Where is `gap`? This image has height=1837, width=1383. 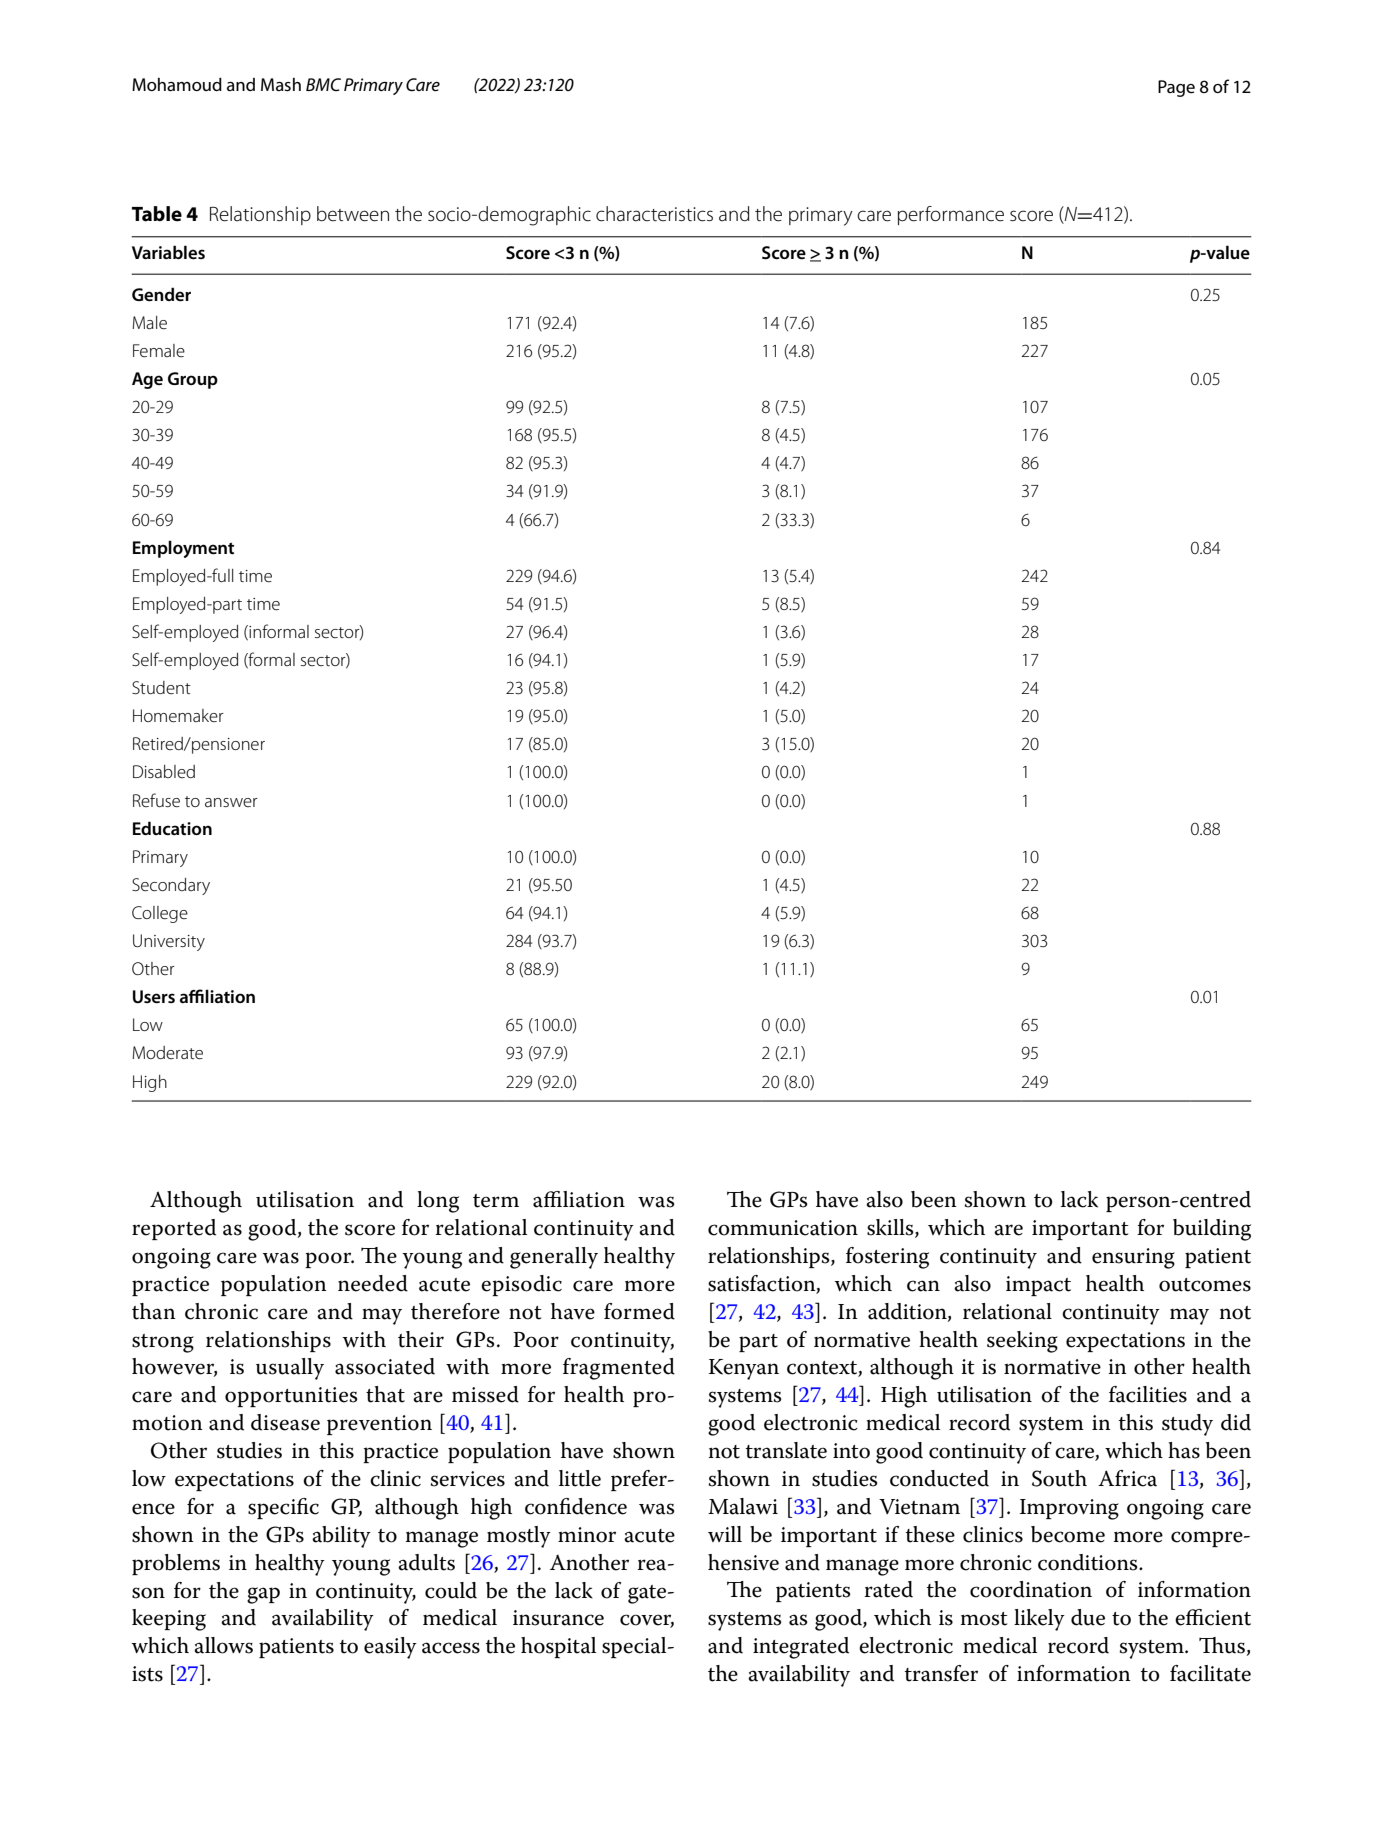
gap is located at coordinates (263, 1595).
